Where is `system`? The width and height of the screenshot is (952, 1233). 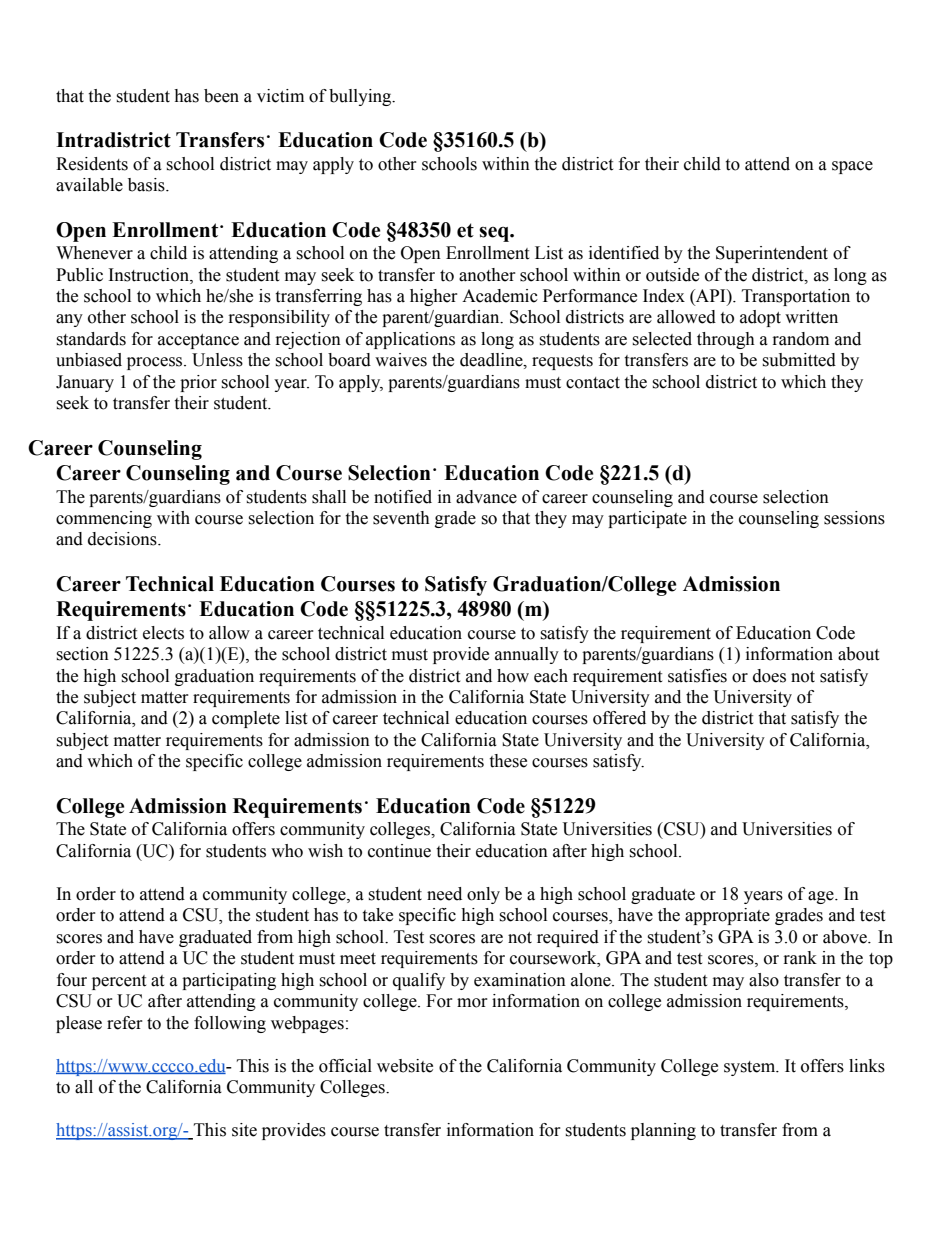 system is located at coordinates (751, 1068).
